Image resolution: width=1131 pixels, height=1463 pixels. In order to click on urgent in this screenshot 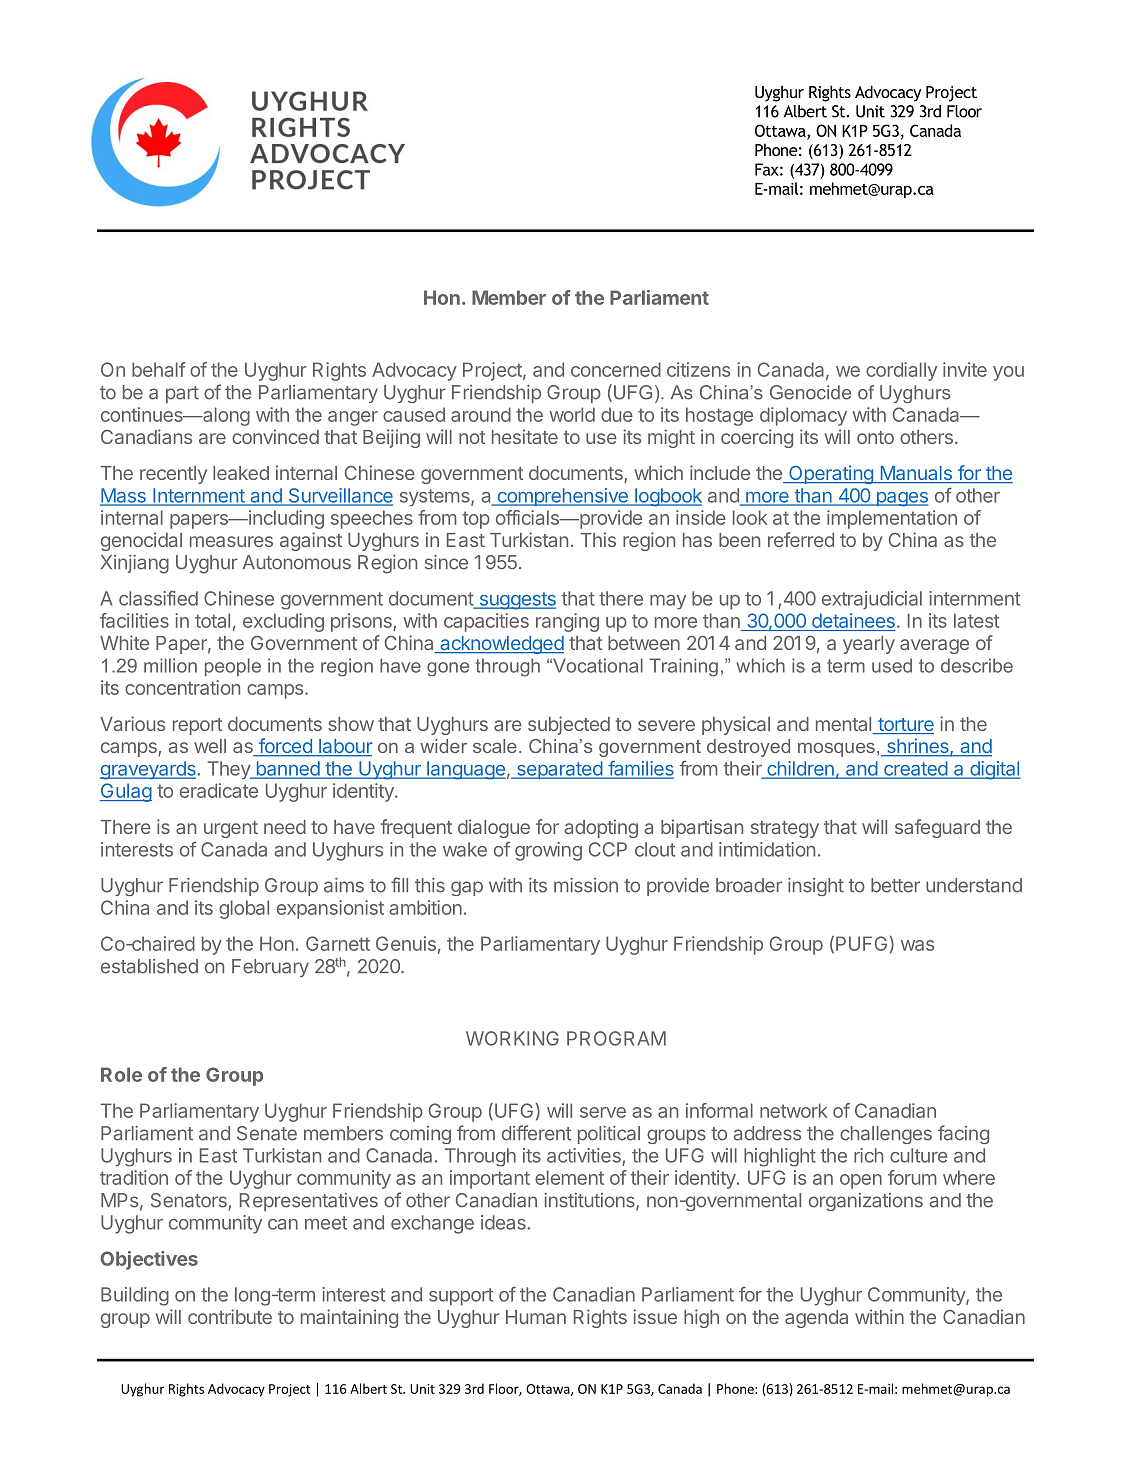, I will do `click(231, 829)`.
